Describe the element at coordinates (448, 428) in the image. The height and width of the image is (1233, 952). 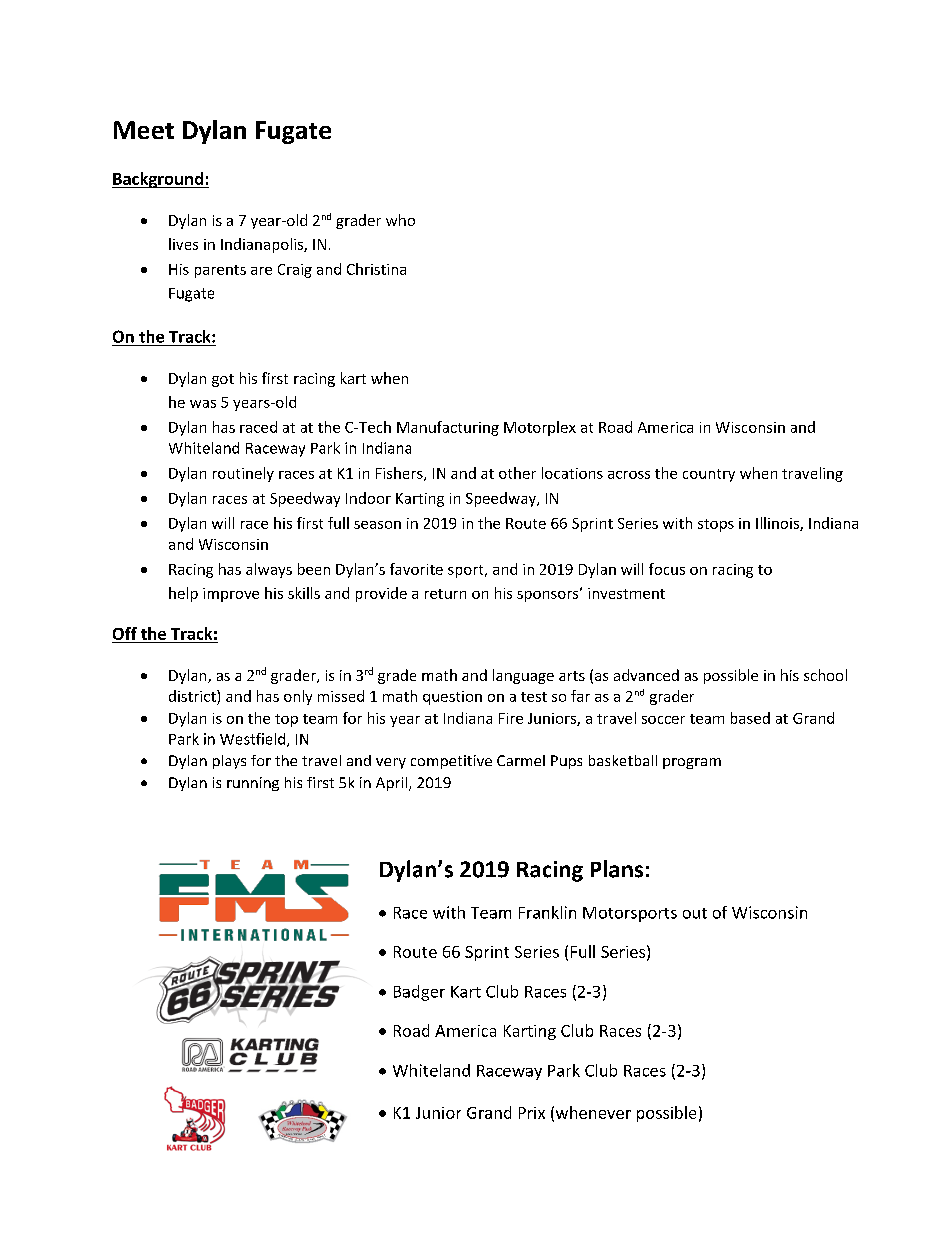
I see `Manufacturing` at that location.
